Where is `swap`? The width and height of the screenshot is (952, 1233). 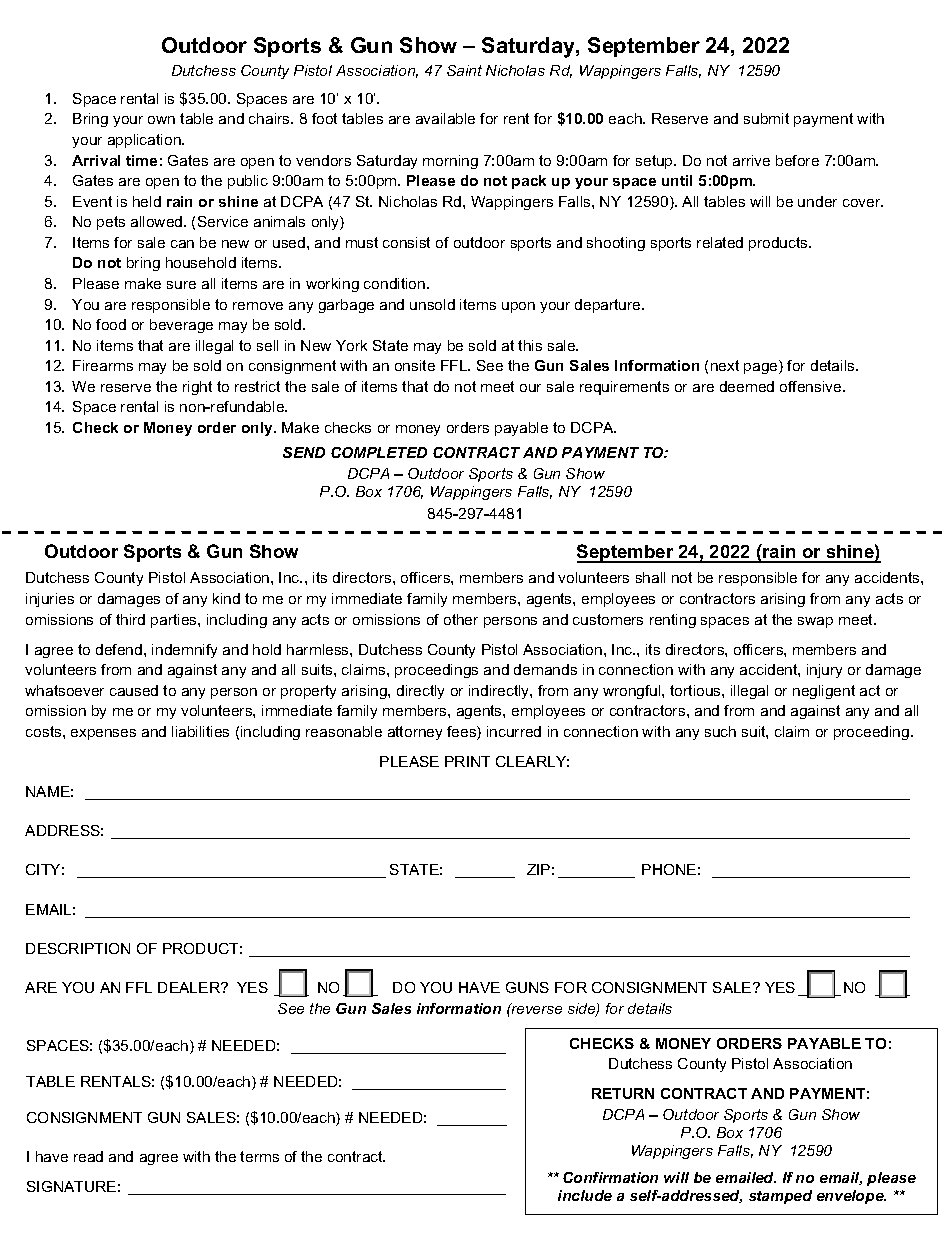
swap is located at coordinates (815, 622).
